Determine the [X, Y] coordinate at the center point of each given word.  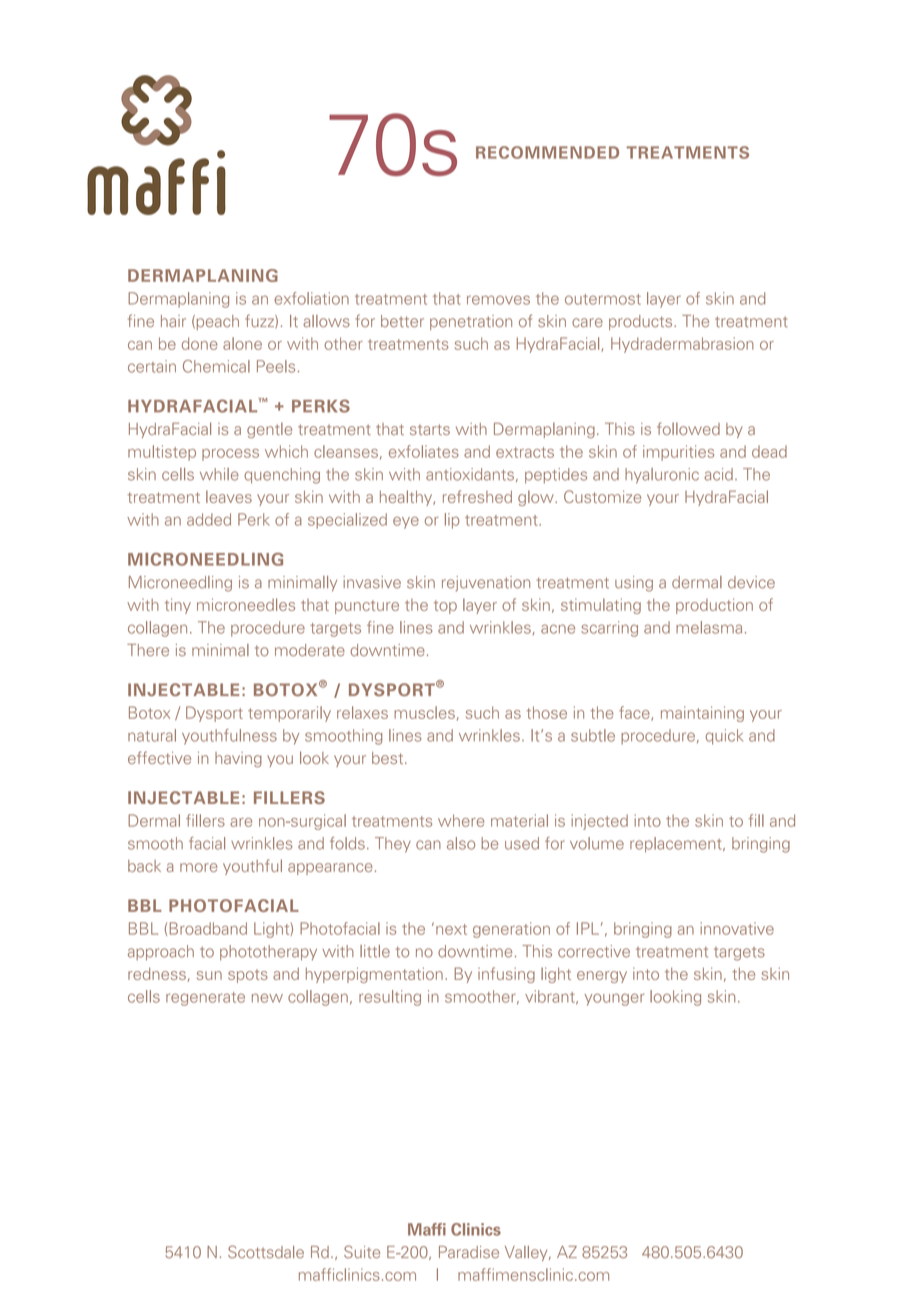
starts [430, 429]
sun [209, 975]
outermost [603, 299]
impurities [678, 453]
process [230, 455]
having [238, 759]
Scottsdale [266, 1252]
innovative [737, 928]
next [451, 929]
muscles [424, 712]
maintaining [702, 714]
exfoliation [311, 298]
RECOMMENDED [547, 152]
